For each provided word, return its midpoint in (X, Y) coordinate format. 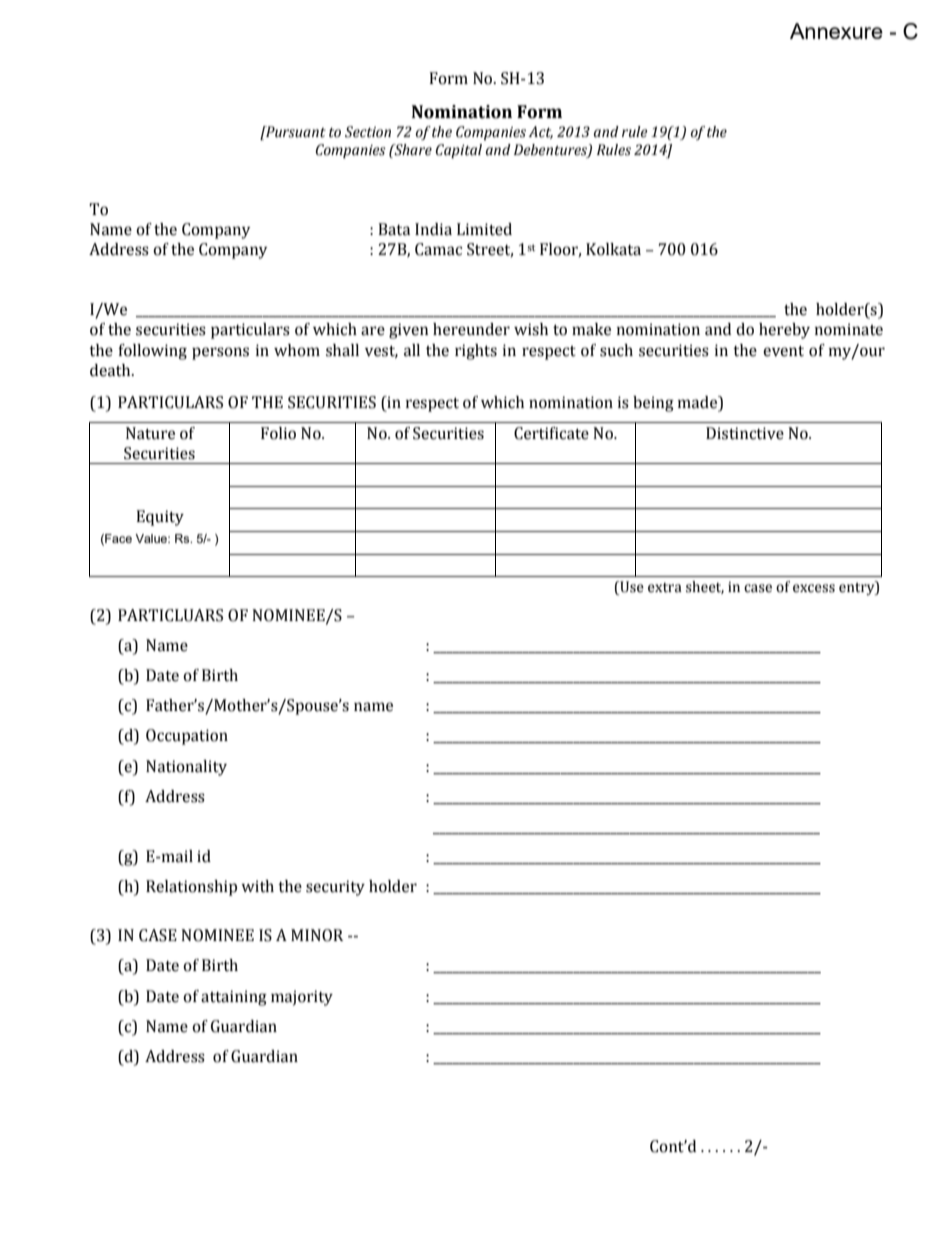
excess (814, 588)
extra (665, 588)
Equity (160, 518)
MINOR (317, 935)
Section (368, 132)
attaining (234, 998)
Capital (459, 151)
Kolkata (613, 249)
